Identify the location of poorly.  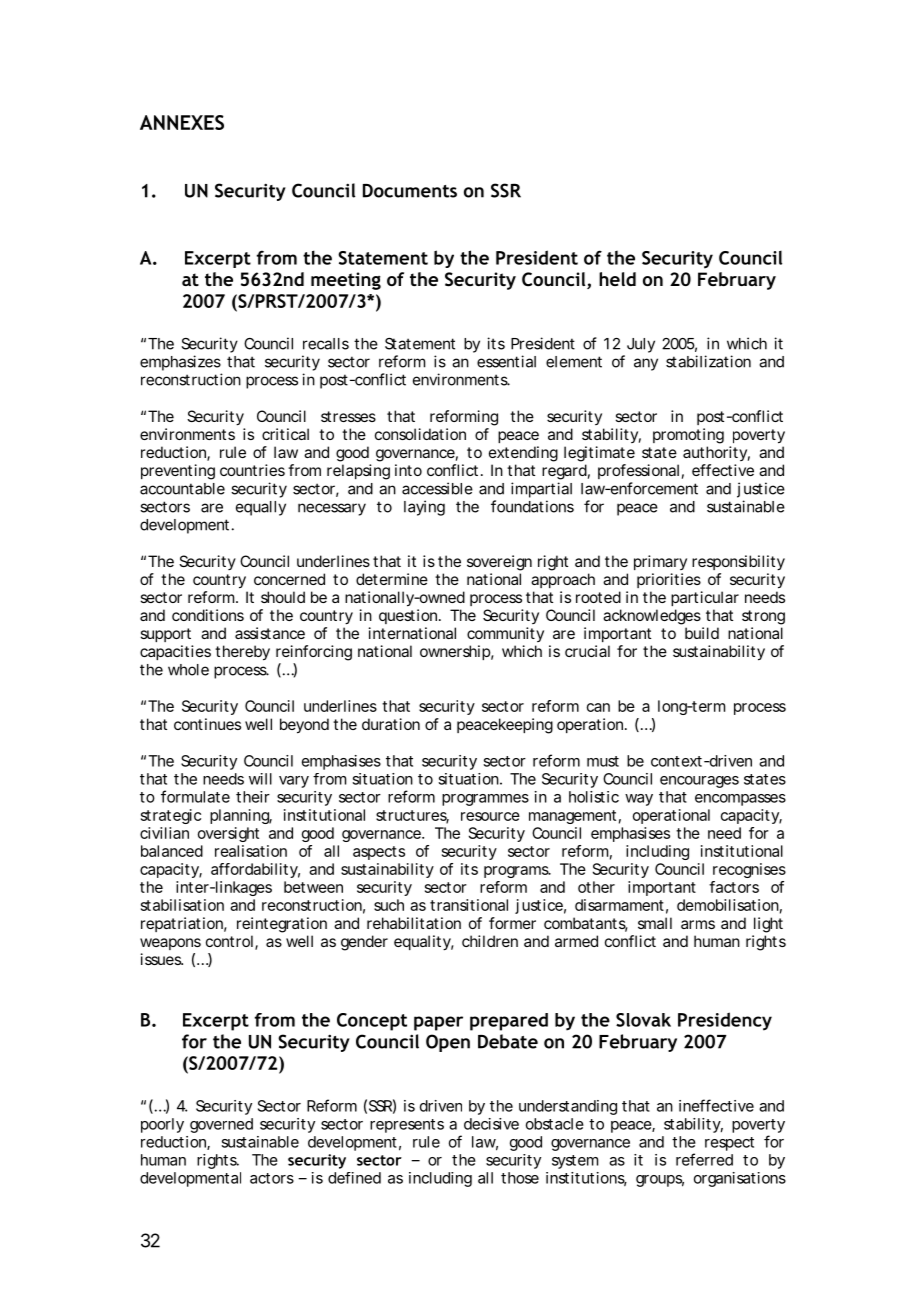
(162, 1125).
